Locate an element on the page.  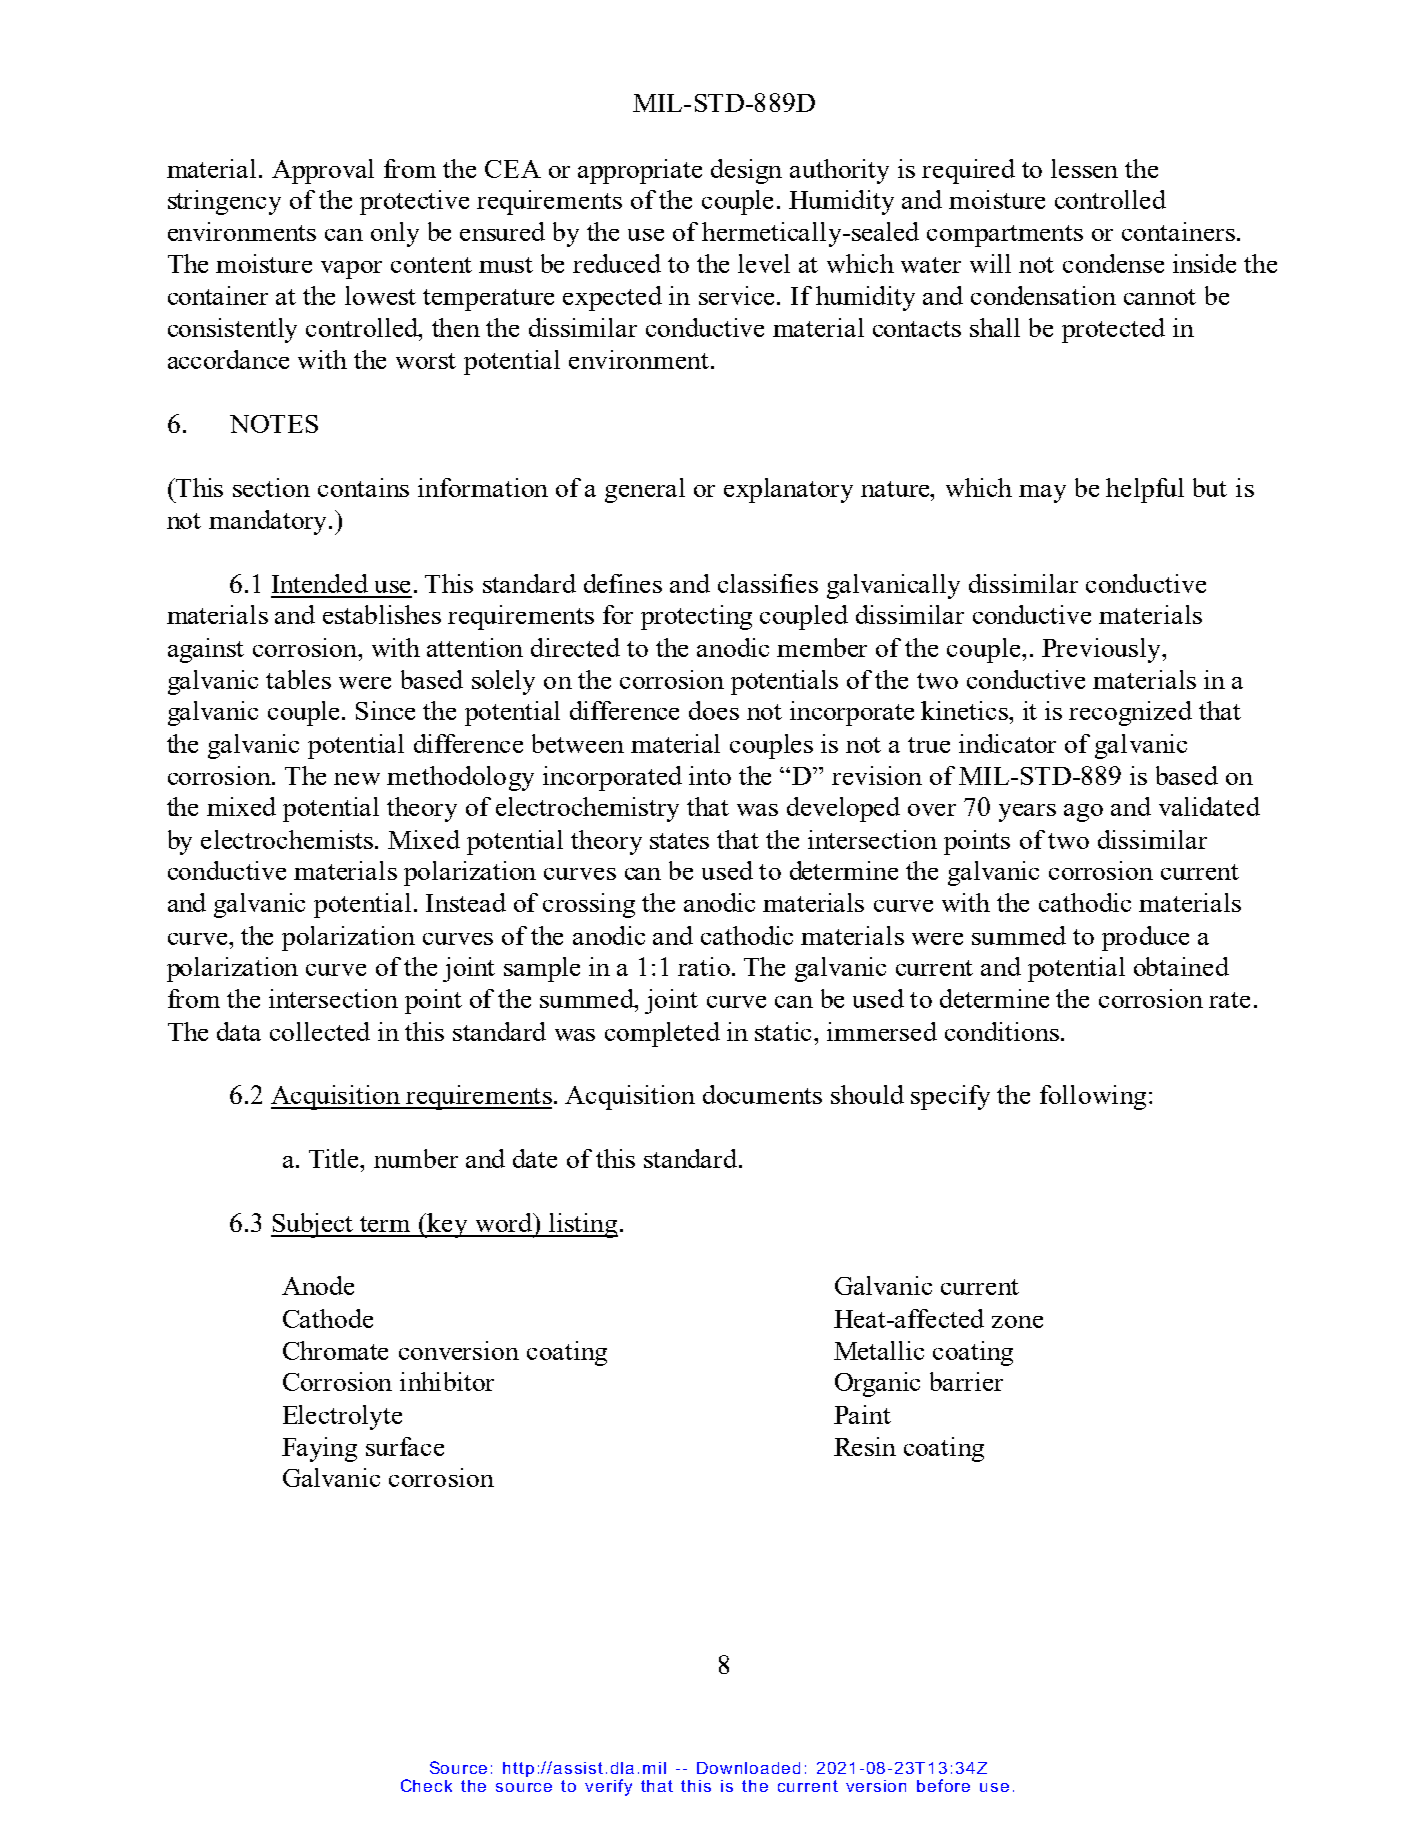
ratio is located at coordinates (704, 966).
